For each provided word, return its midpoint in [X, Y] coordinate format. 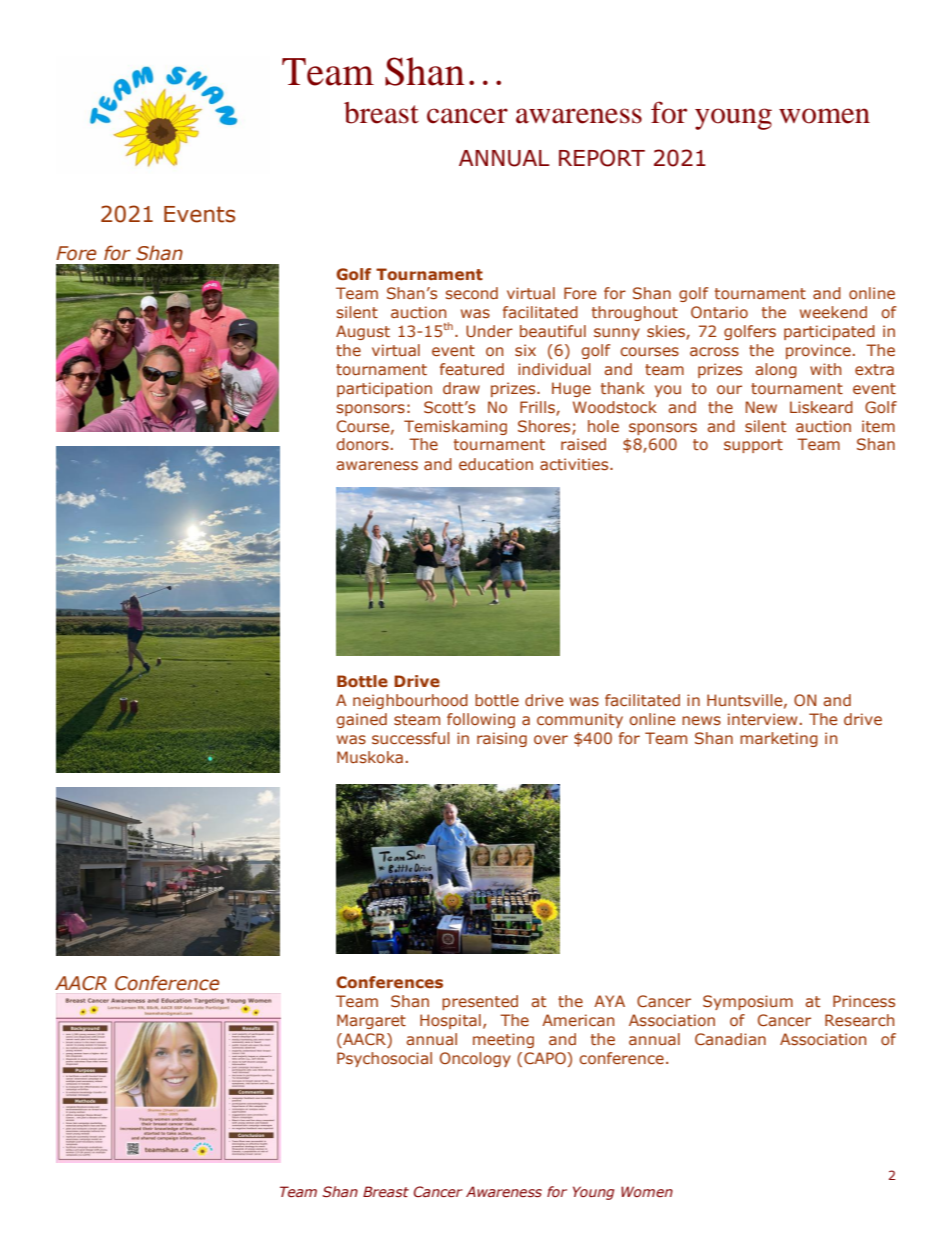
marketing [779, 739]
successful [411, 738]
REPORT [602, 158]
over [551, 739]
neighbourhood [410, 701]
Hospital [450, 1021]
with [825, 369]
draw [461, 388]
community [580, 720]
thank [623, 388]
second [471, 293]
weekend [833, 312]
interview [762, 719]
